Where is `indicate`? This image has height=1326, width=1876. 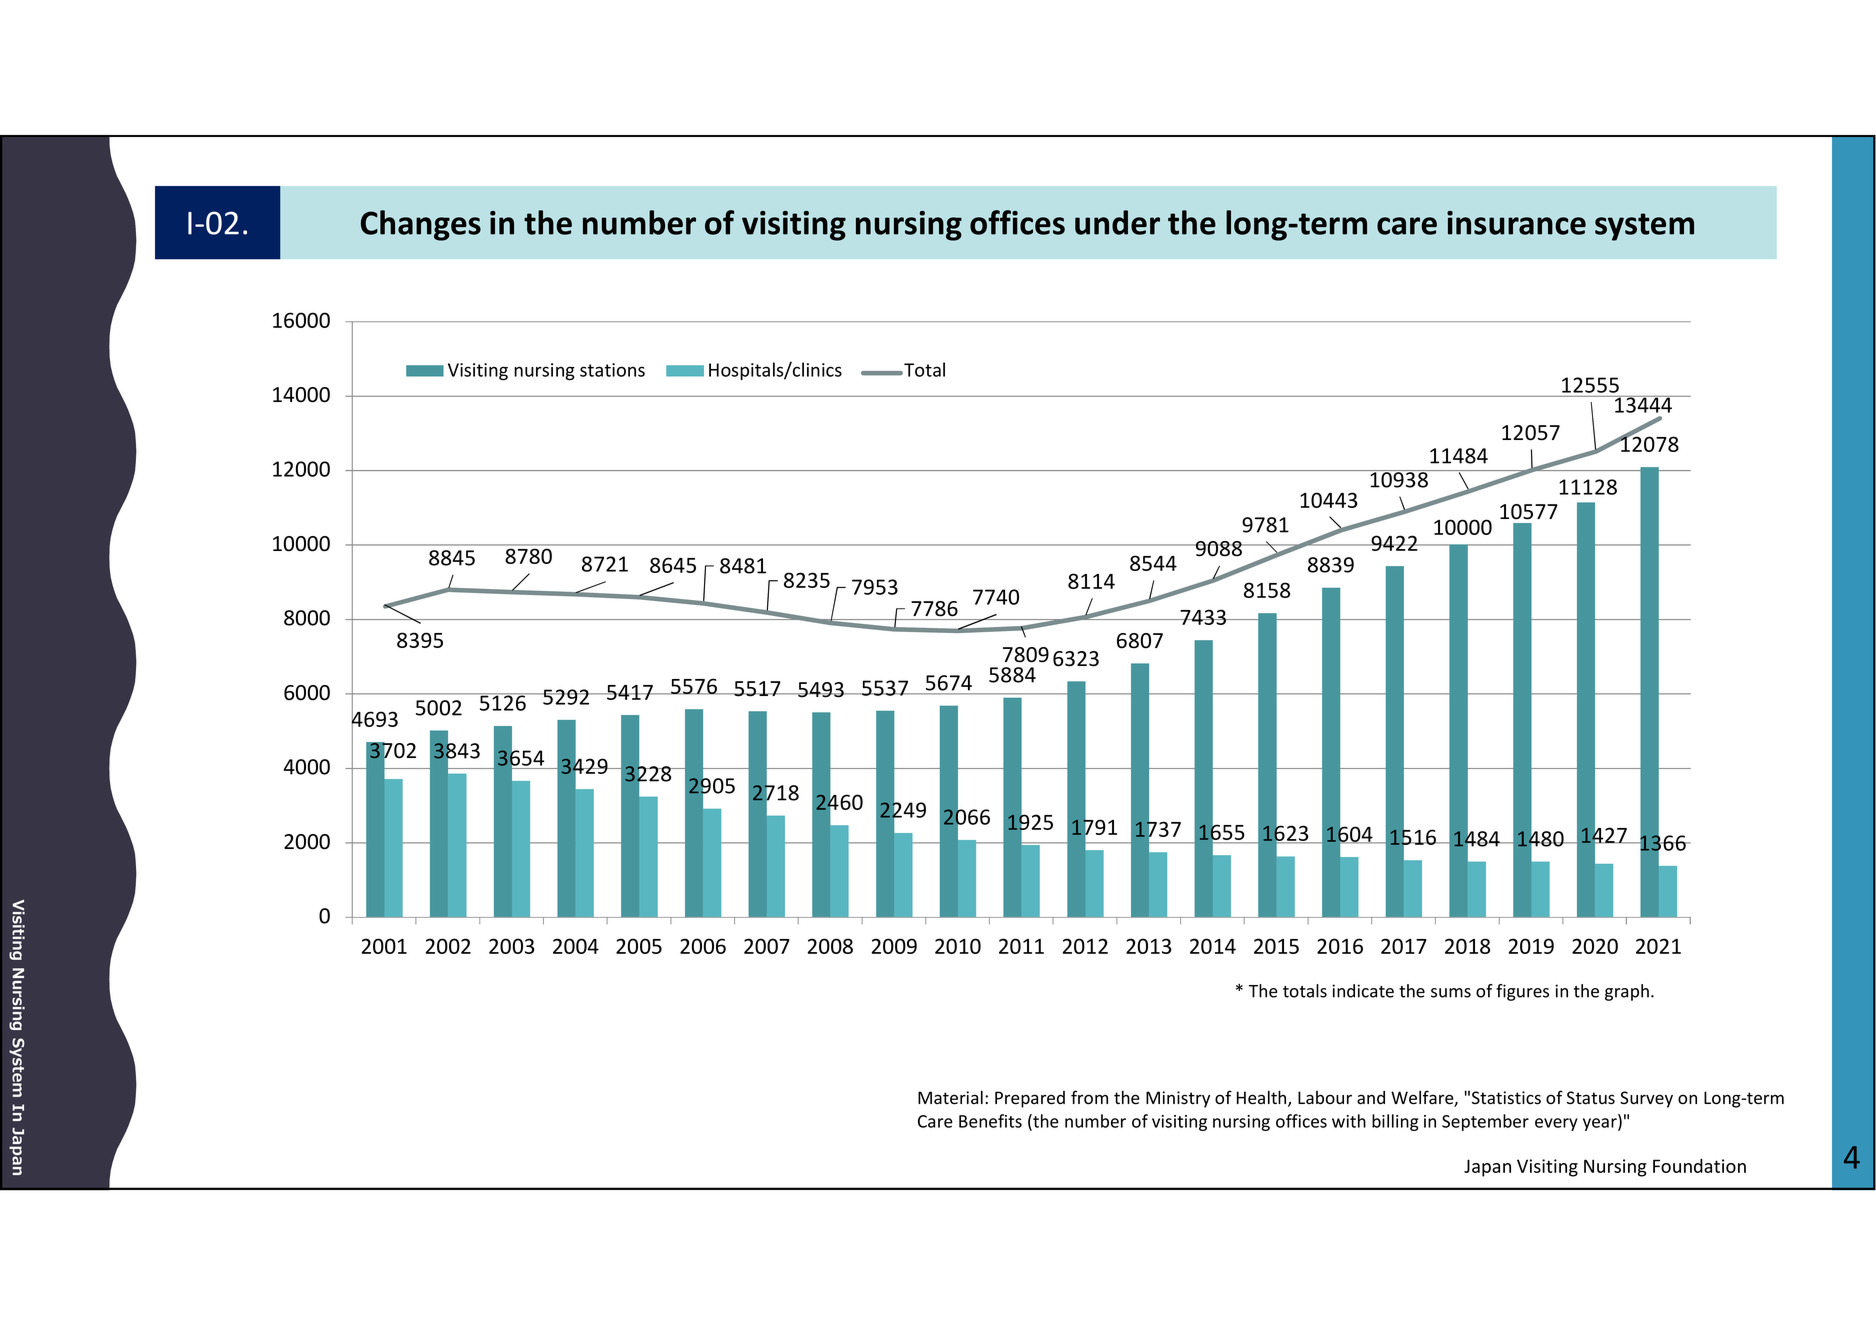
indicate is located at coordinates (1363, 991).
